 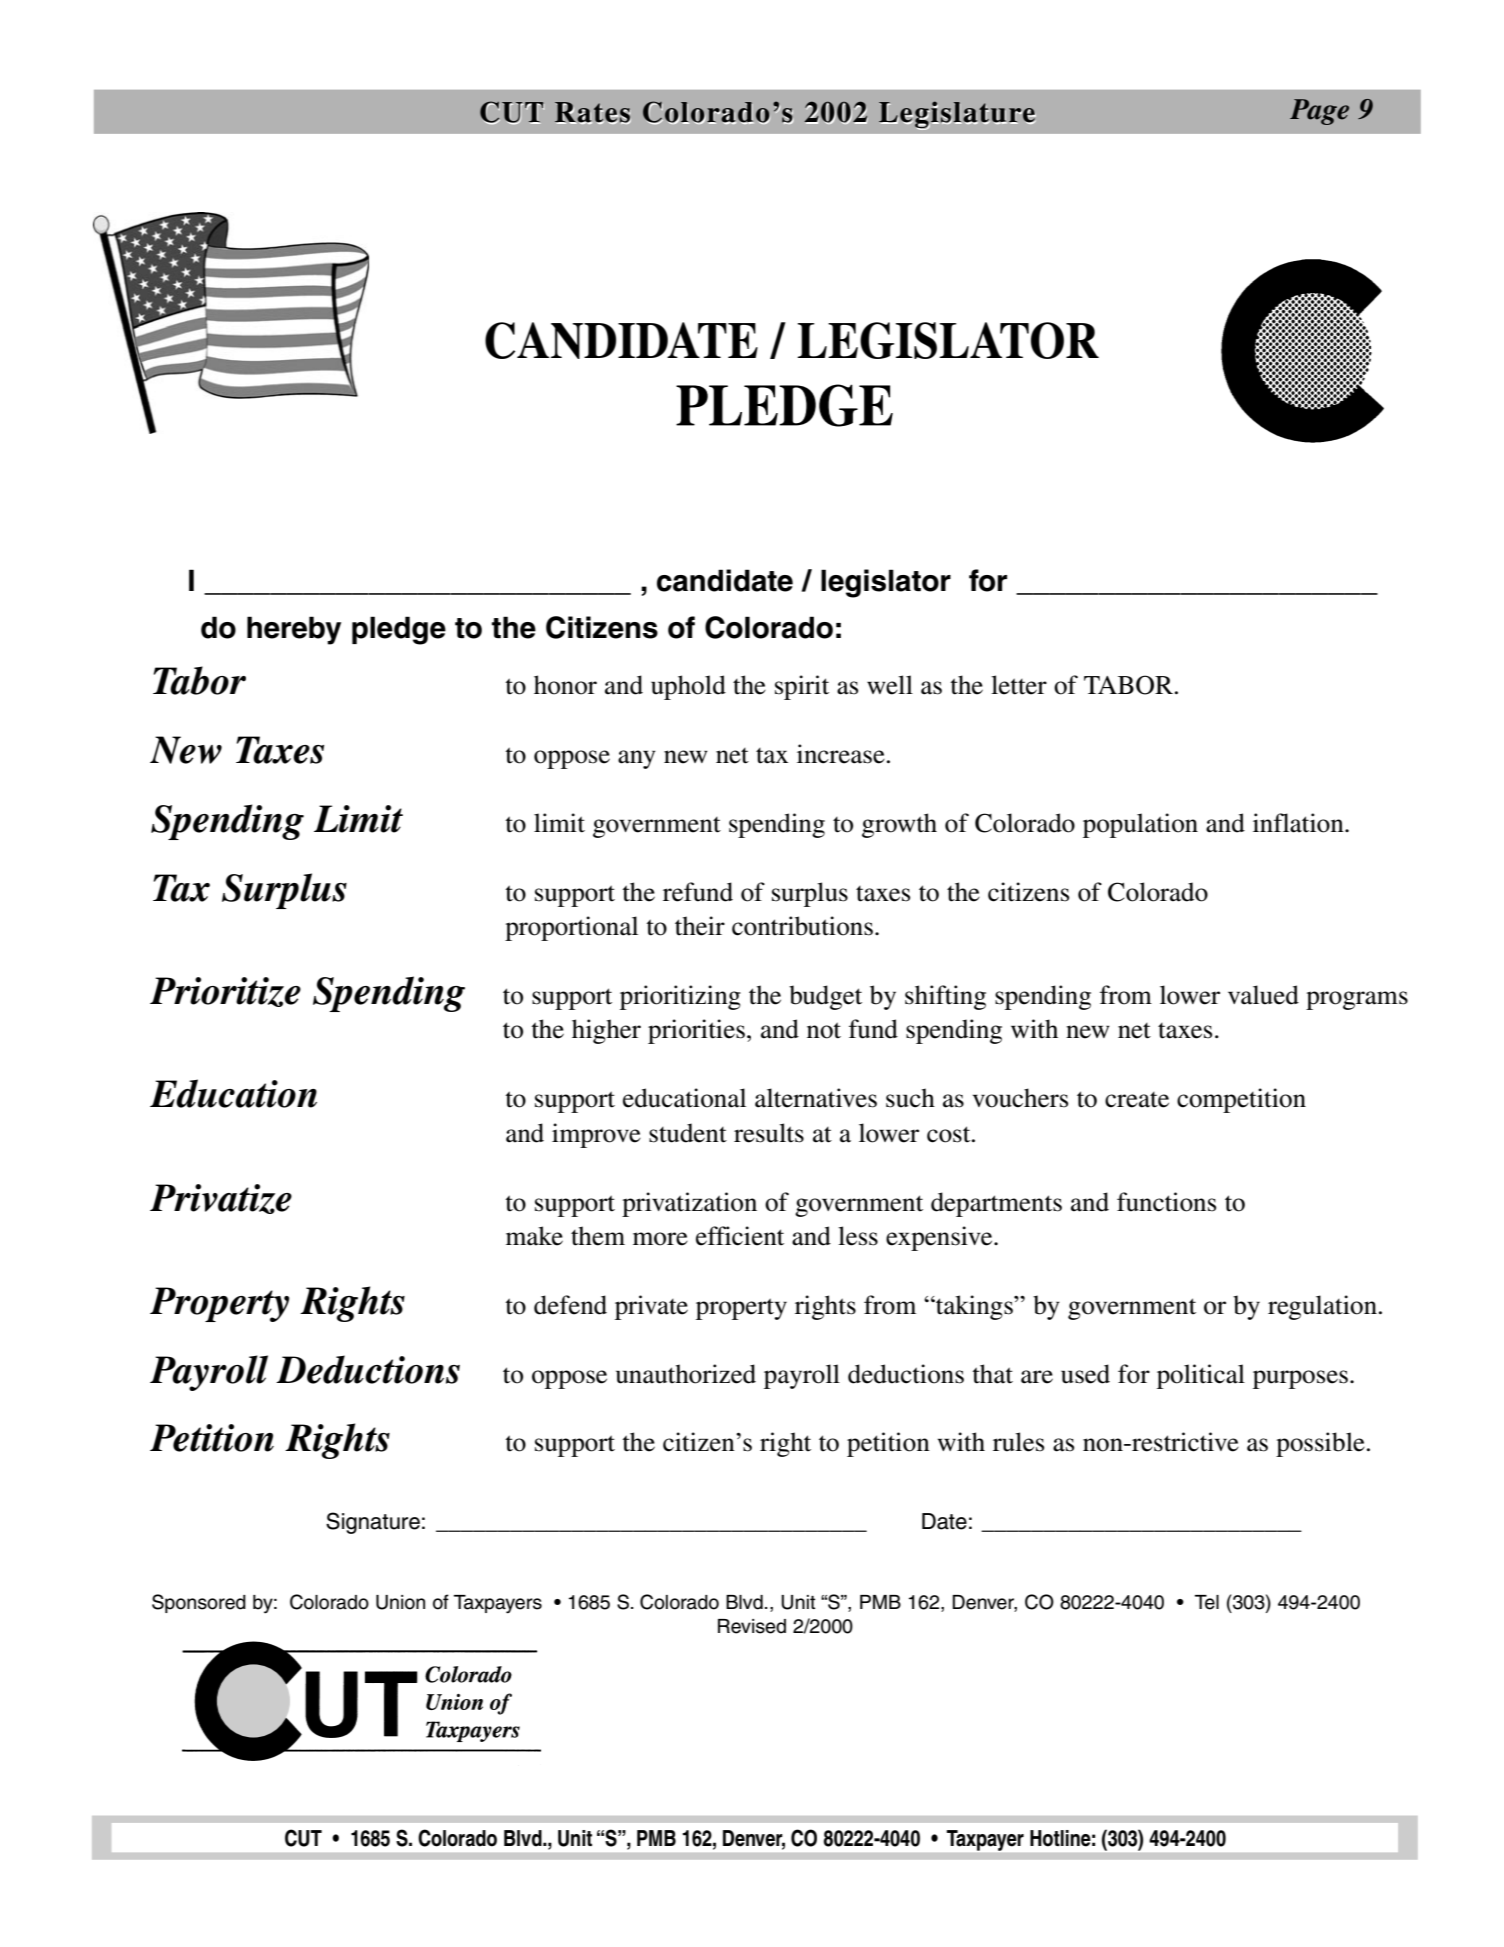 What do you see at coordinates (1019, 685) in the page?
I see `letter` at bounding box center [1019, 685].
